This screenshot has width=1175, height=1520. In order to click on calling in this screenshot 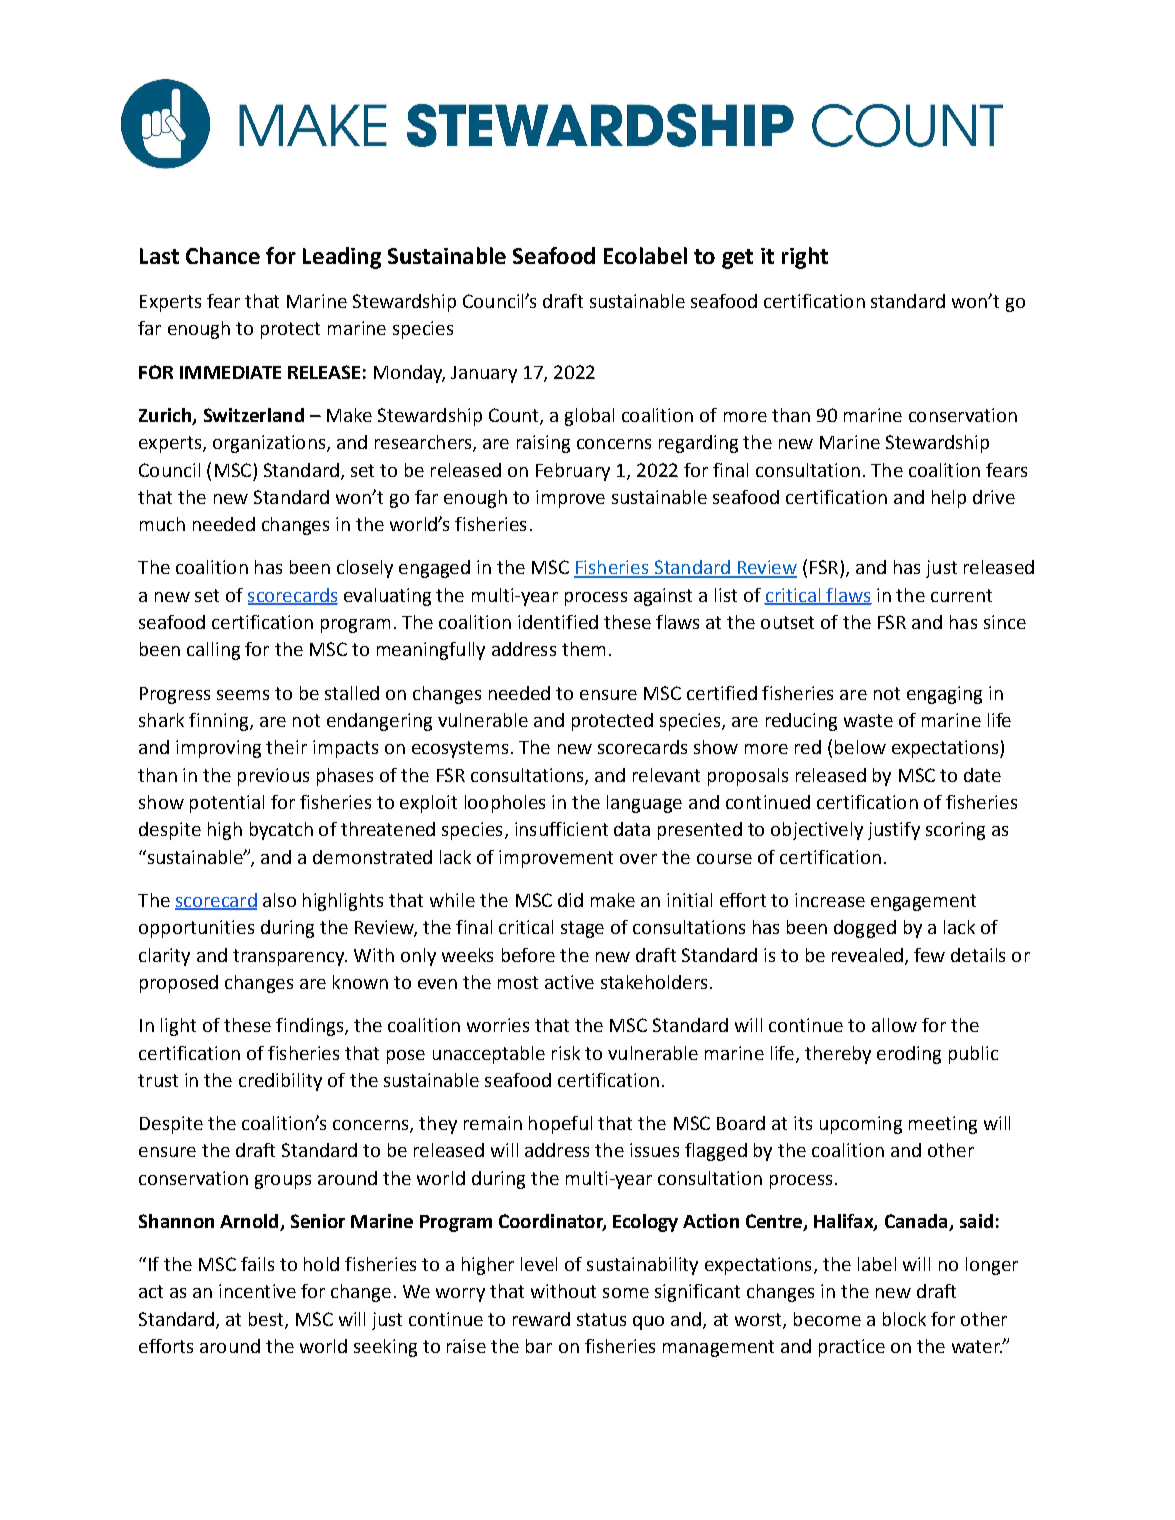, I will do `click(213, 651)`.
